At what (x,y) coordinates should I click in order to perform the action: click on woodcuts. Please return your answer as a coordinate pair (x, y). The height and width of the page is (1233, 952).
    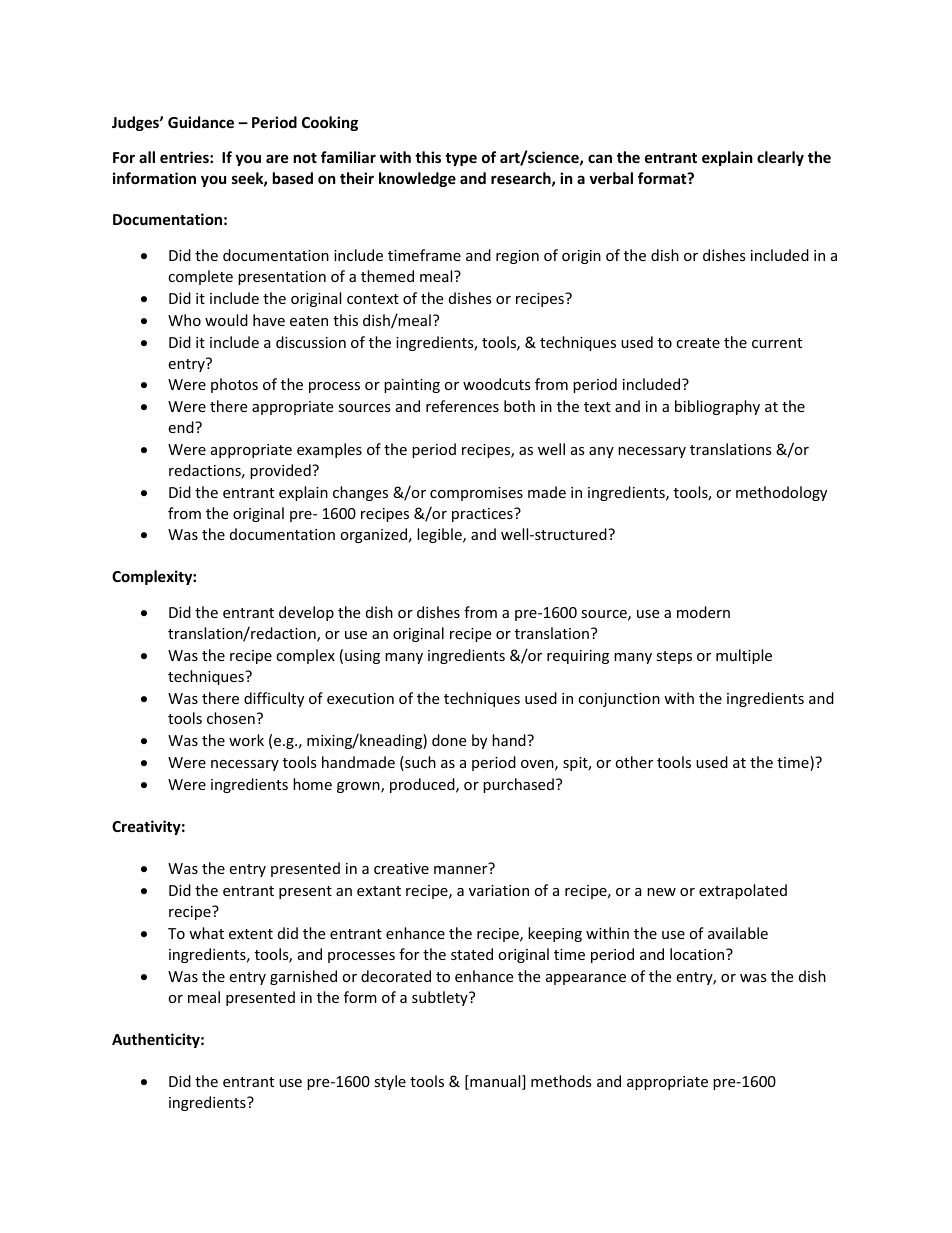
    Looking at the image, I should click on (497, 384).
